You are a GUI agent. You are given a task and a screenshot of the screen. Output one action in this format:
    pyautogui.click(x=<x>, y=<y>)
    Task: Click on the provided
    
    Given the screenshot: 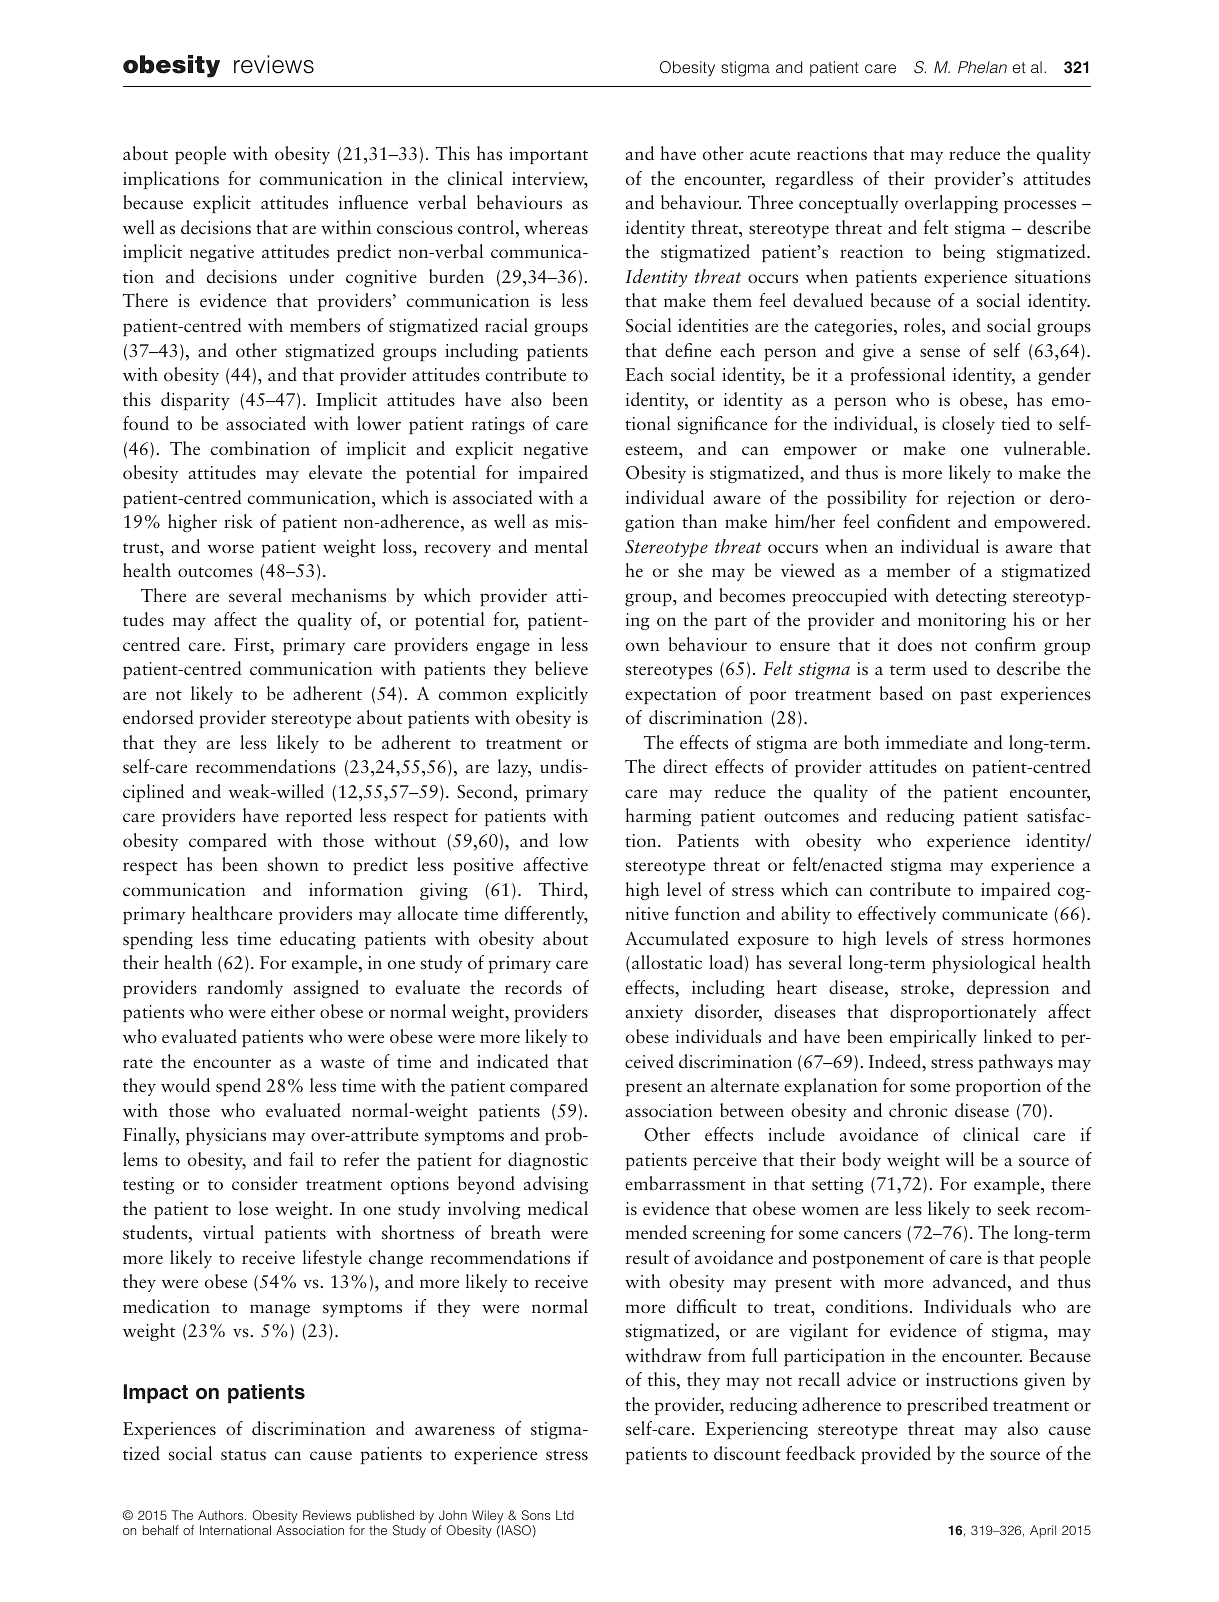 What is the action you would take?
    pyautogui.click(x=896, y=1455)
